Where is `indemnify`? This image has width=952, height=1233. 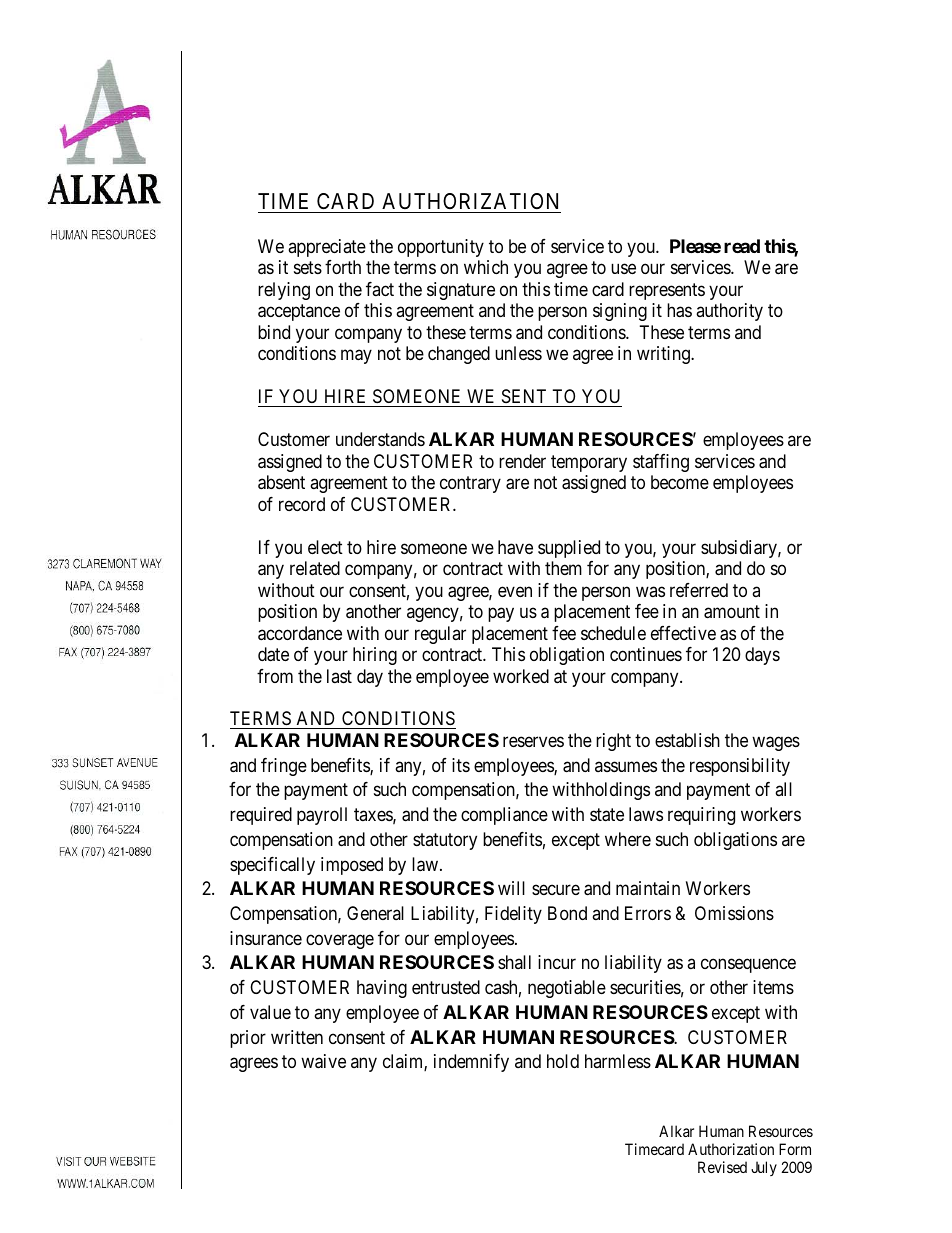 indemnify is located at coordinates (471, 1063).
